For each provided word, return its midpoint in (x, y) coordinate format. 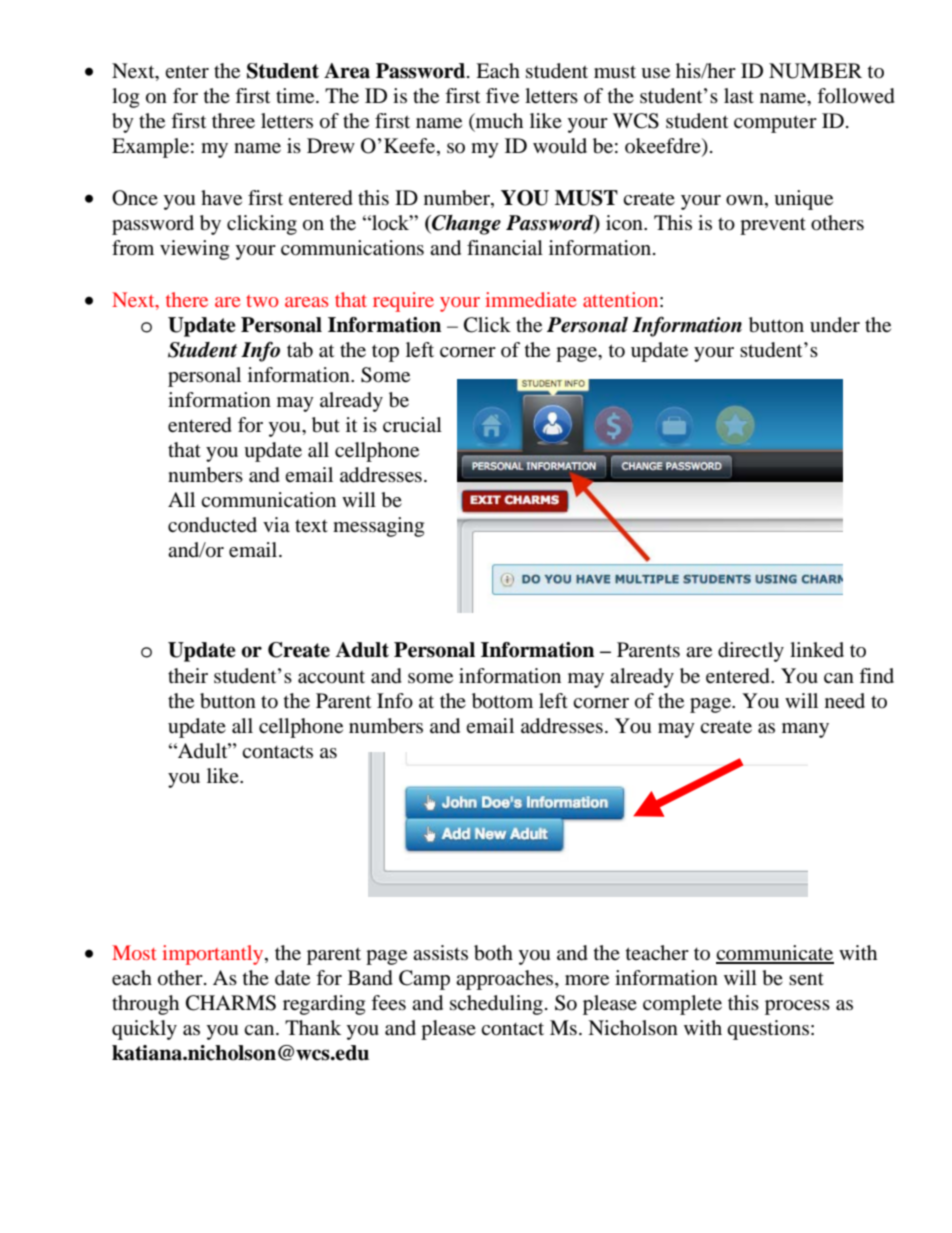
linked (817, 650)
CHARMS (231, 1003)
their (188, 676)
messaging (378, 527)
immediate (530, 299)
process (797, 1007)
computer (775, 124)
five (502, 96)
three (233, 121)
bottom (502, 701)
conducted (212, 525)
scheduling (496, 1005)
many (805, 730)
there (187, 299)
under (835, 325)
